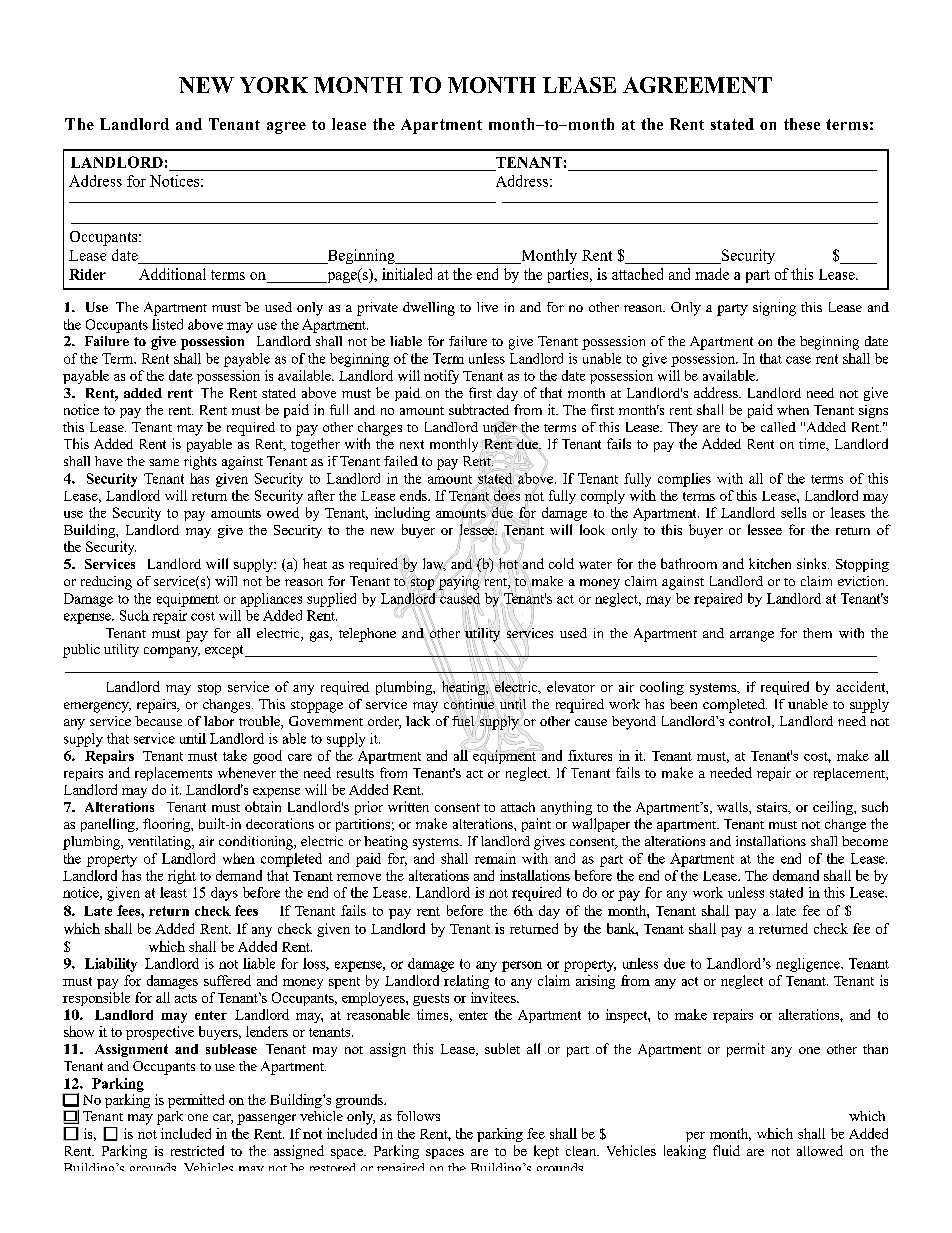 The height and width of the page is (1233, 952). I want to click on same, so click(164, 462).
